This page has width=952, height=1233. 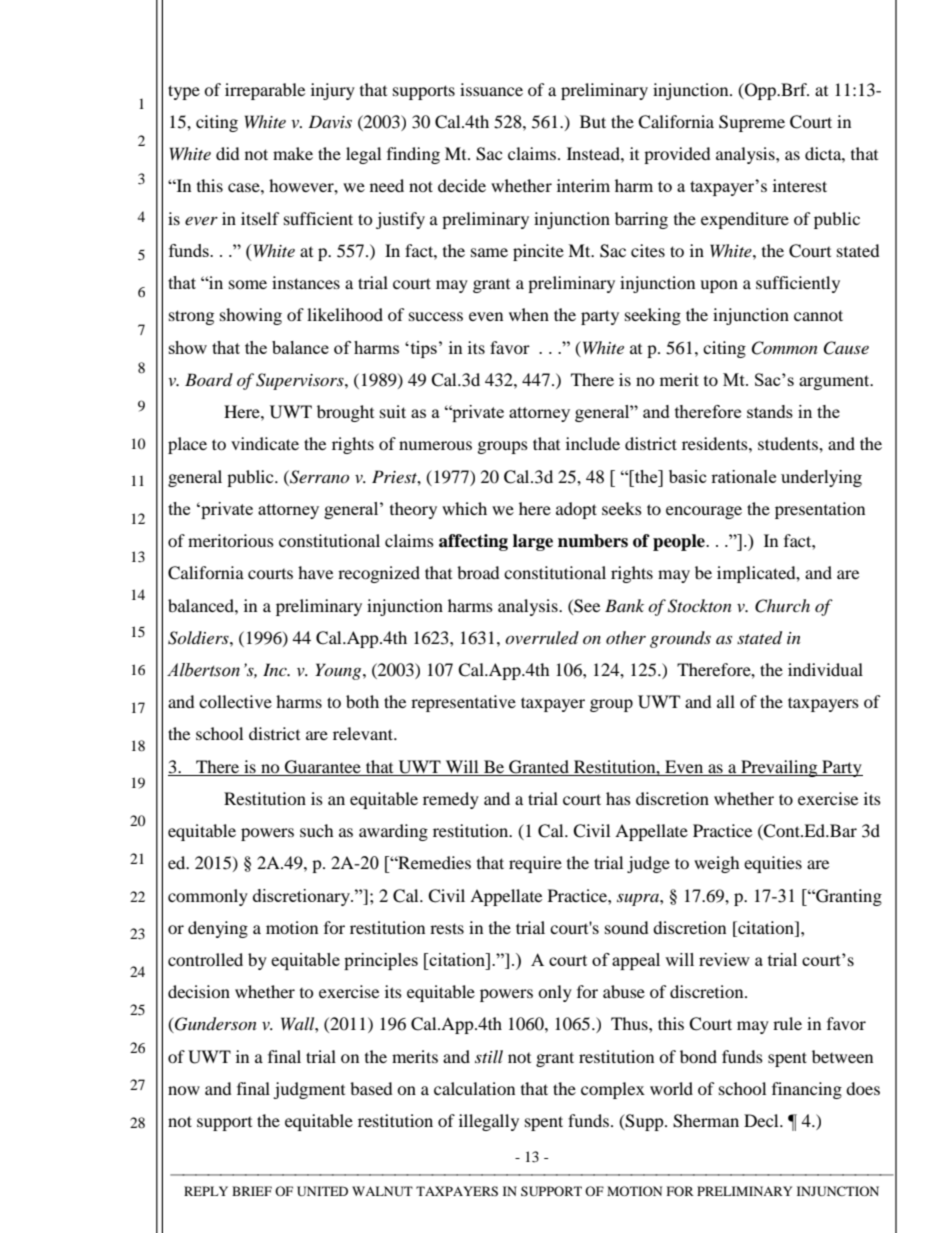 What do you see at coordinates (301, 381) in the page?
I see `Supervisors` at bounding box center [301, 381].
